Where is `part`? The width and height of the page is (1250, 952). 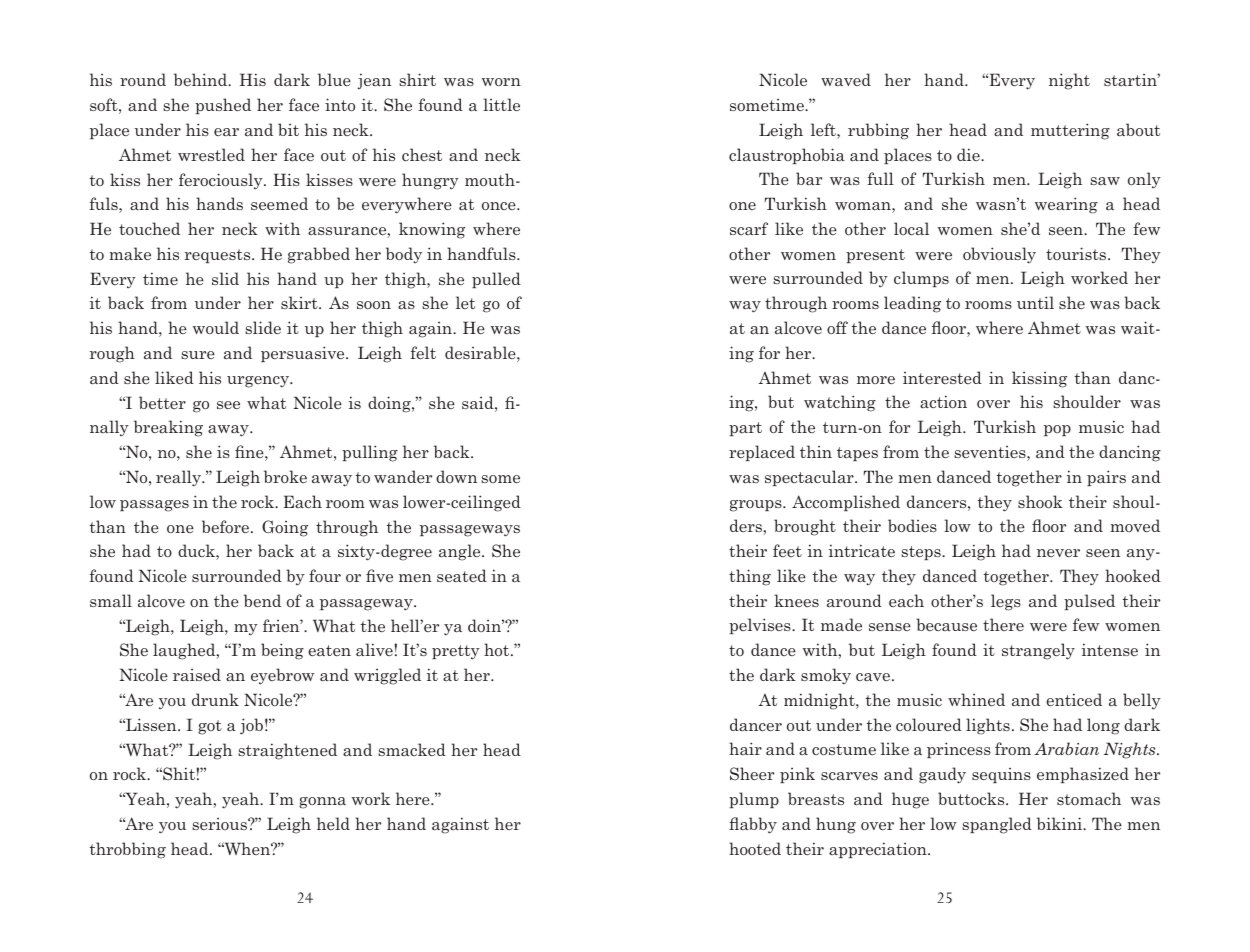
part is located at coordinates (745, 429).
